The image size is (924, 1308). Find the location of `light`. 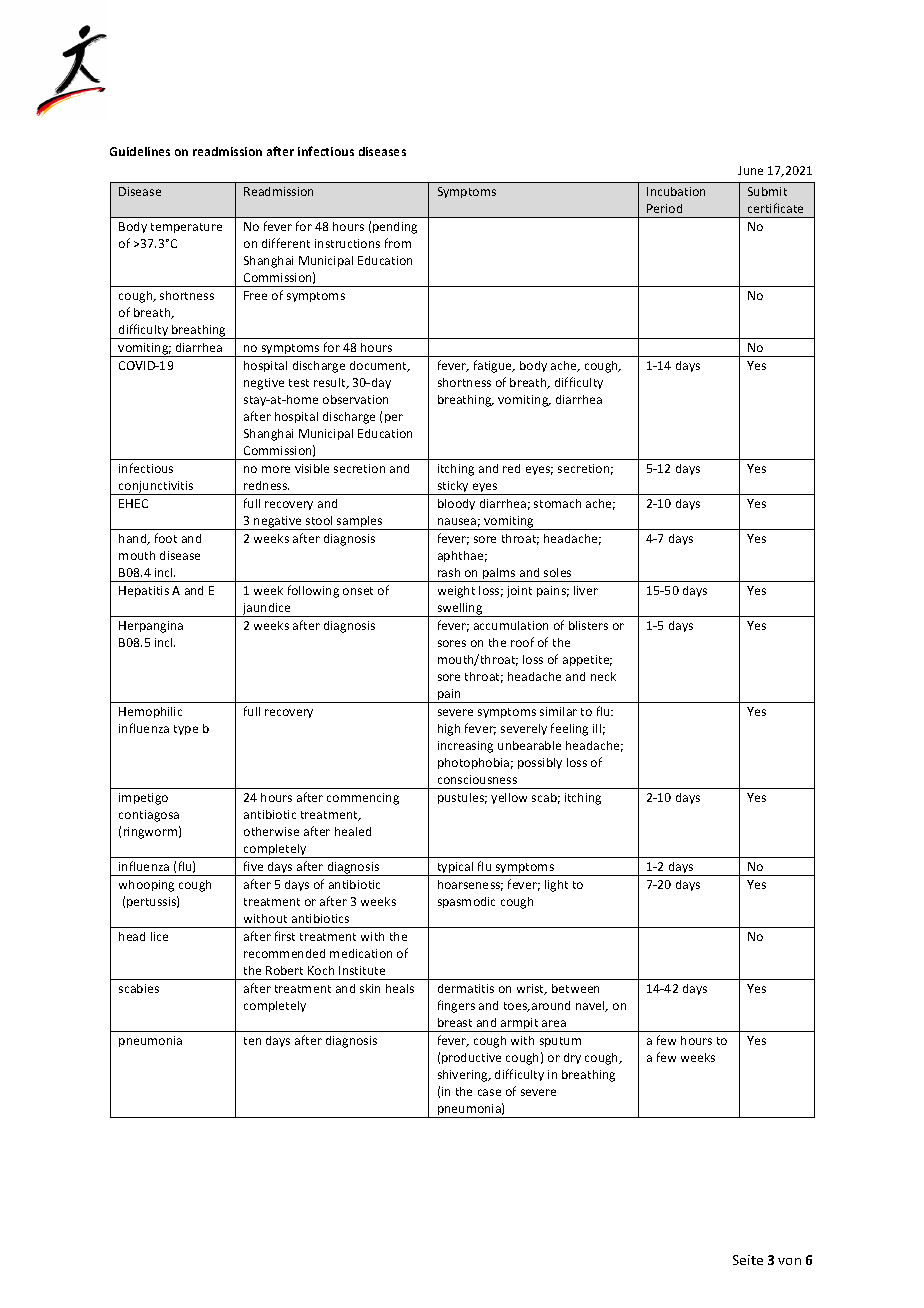

light is located at coordinates (556, 886).
